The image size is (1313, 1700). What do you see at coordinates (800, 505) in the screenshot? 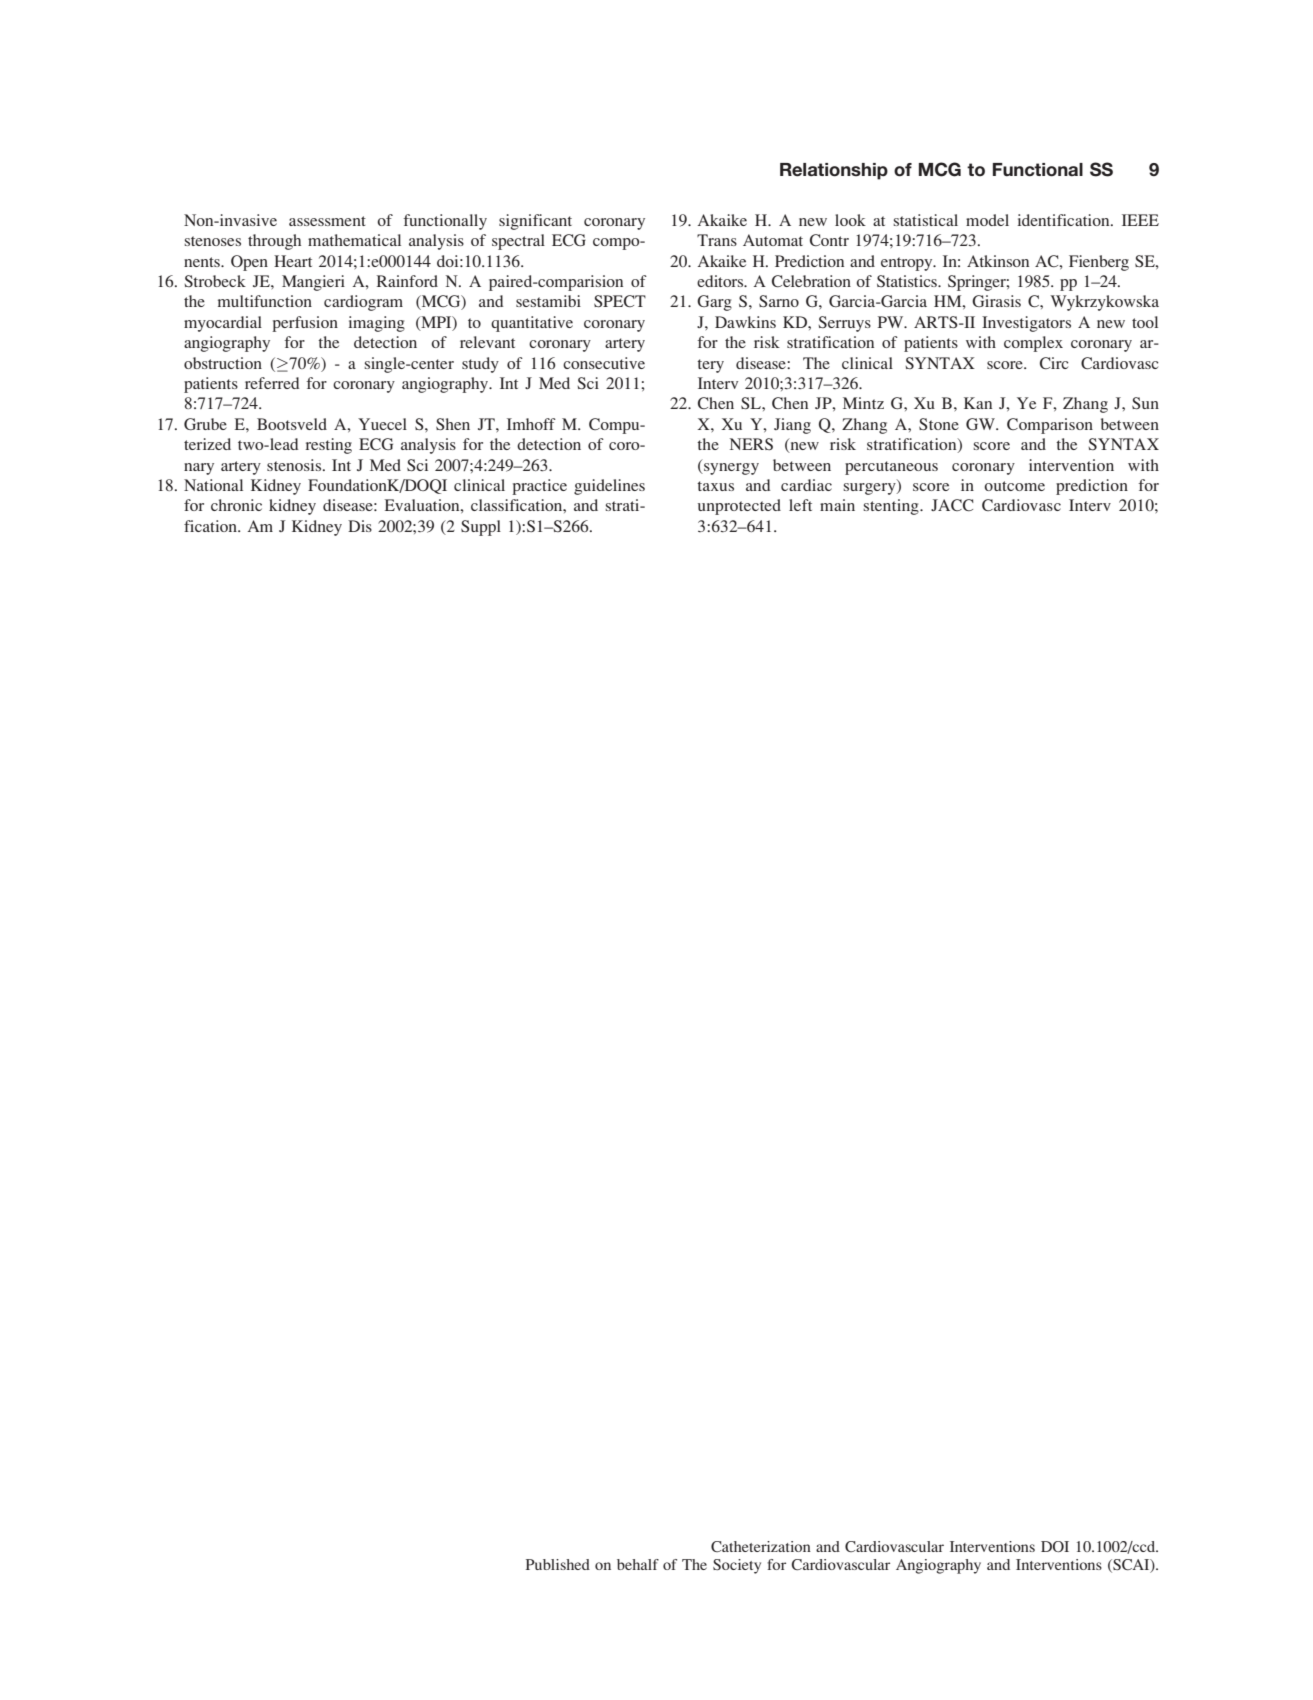
I see `left` at bounding box center [800, 505].
